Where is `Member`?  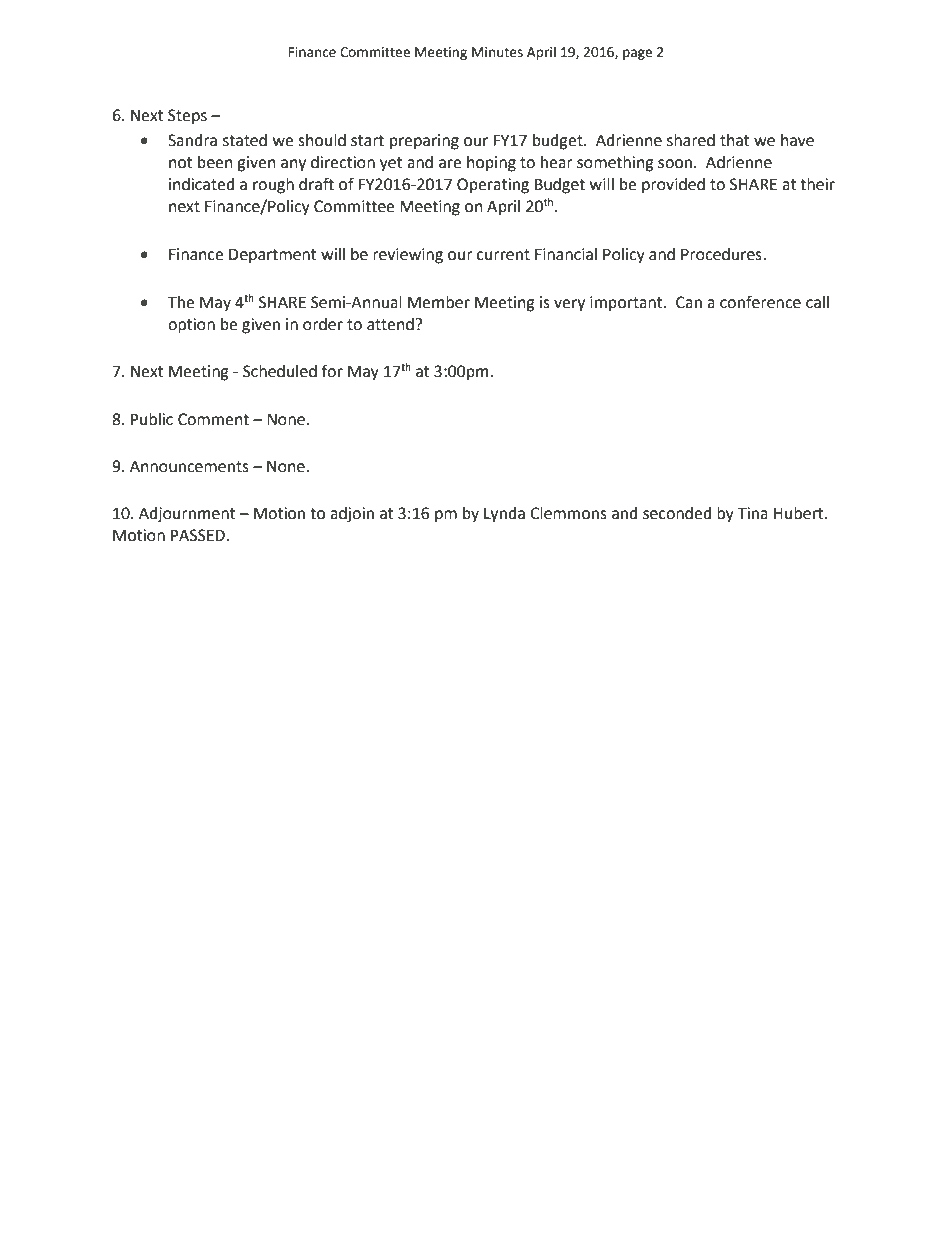 Member is located at coordinates (439, 302).
